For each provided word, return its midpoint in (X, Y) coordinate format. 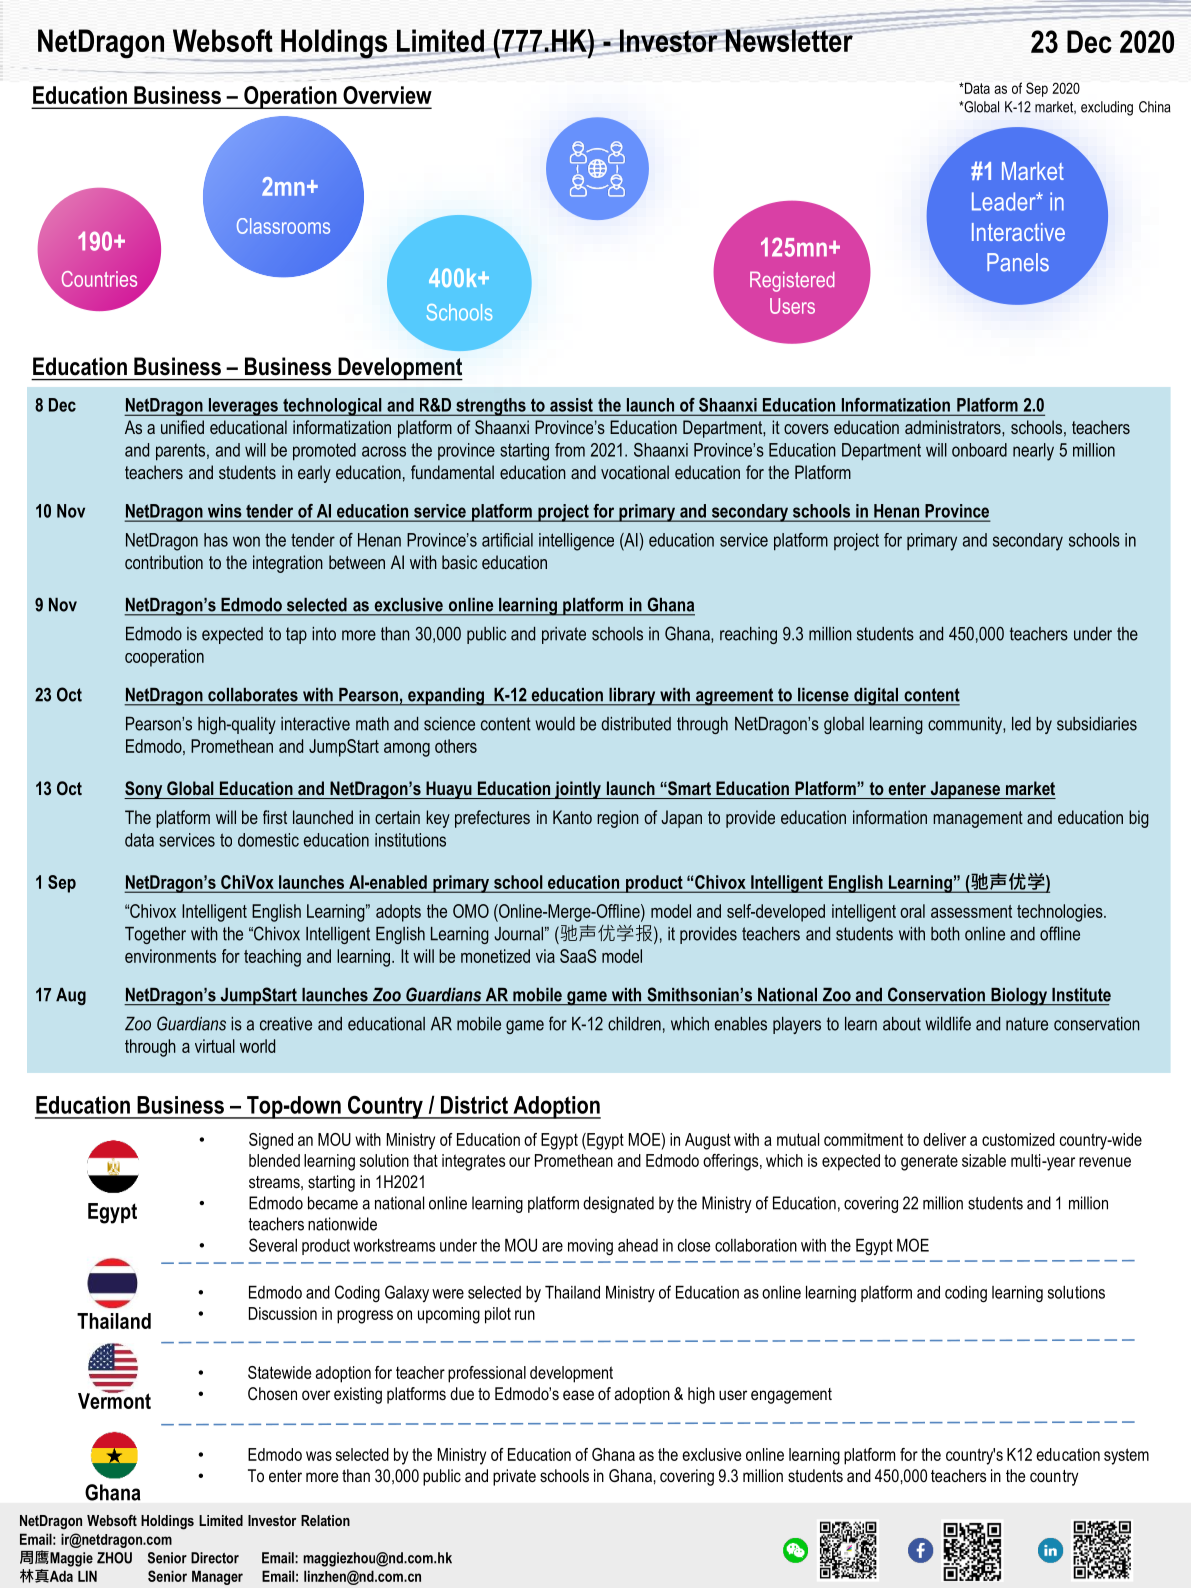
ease (578, 1395)
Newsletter (789, 39)
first (275, 817)
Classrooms (283, 226)
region (618, 819)
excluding (1107, 108)
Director (215, 1558)
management (978, 819)
